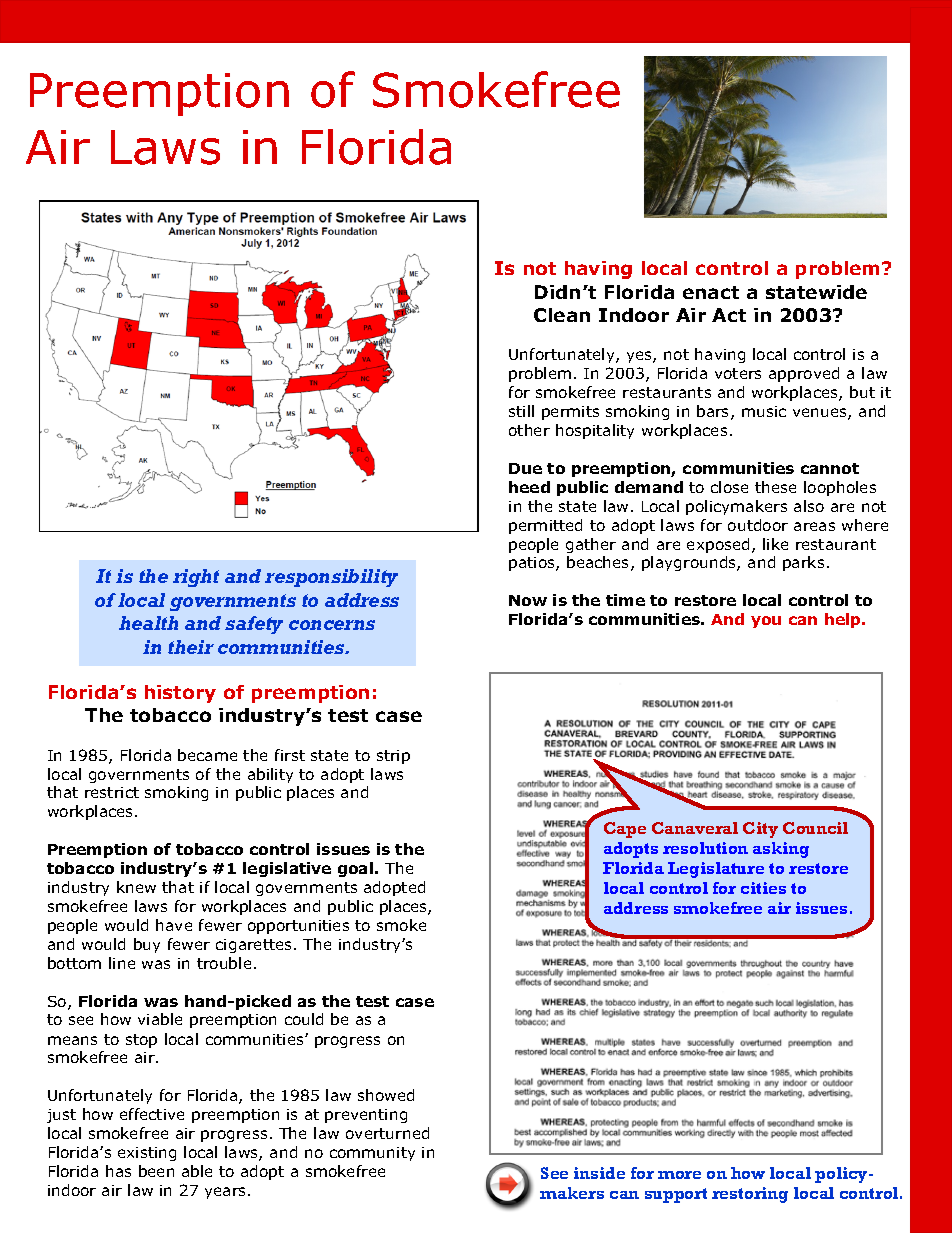 The height and width of the screenshot is (1233, 952). Describe the element at coordinates (711, 292) in the screenshot. I see `enact` at that location.
